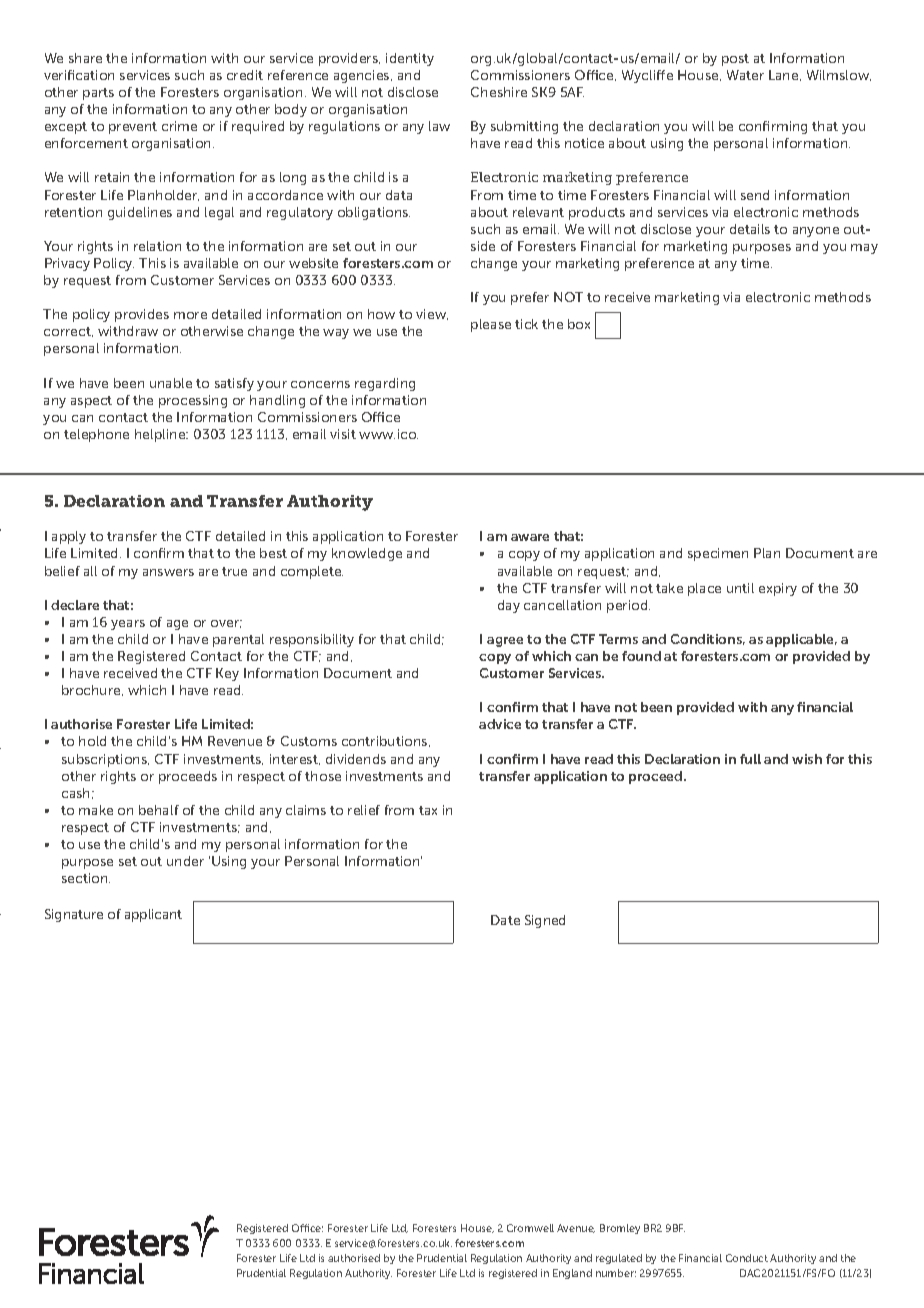 The width and height of the page is (924, 1308). Describe the element at coordinates (864, 249) in the page. I see `may` at that location.
